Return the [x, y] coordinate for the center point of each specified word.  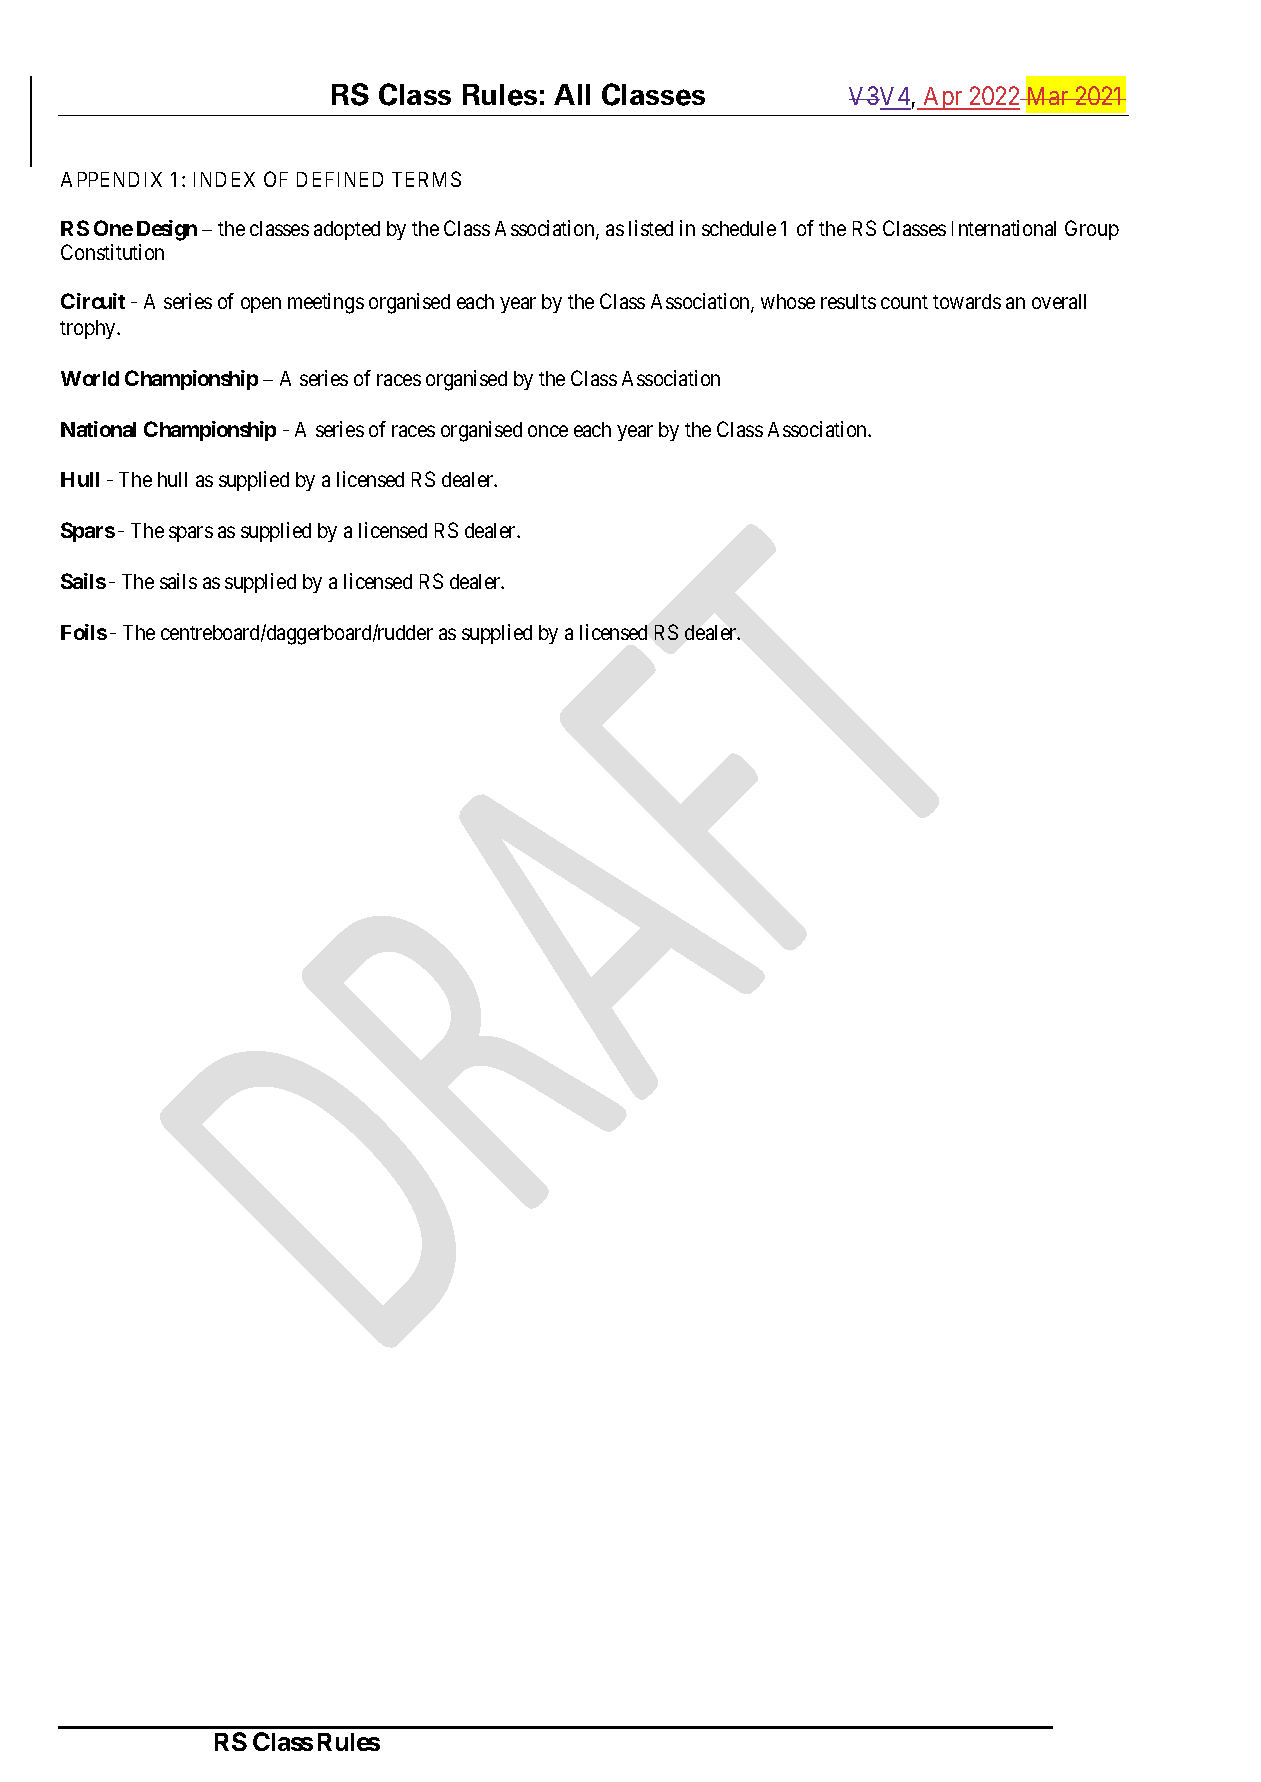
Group [1092, 230]
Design [167, 230]
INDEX [224, 179]
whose [788, 301]
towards [967, 301]
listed [651, 228]
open [261, 305]
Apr [943, 98]
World [90, 378]
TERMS [426, 179]
